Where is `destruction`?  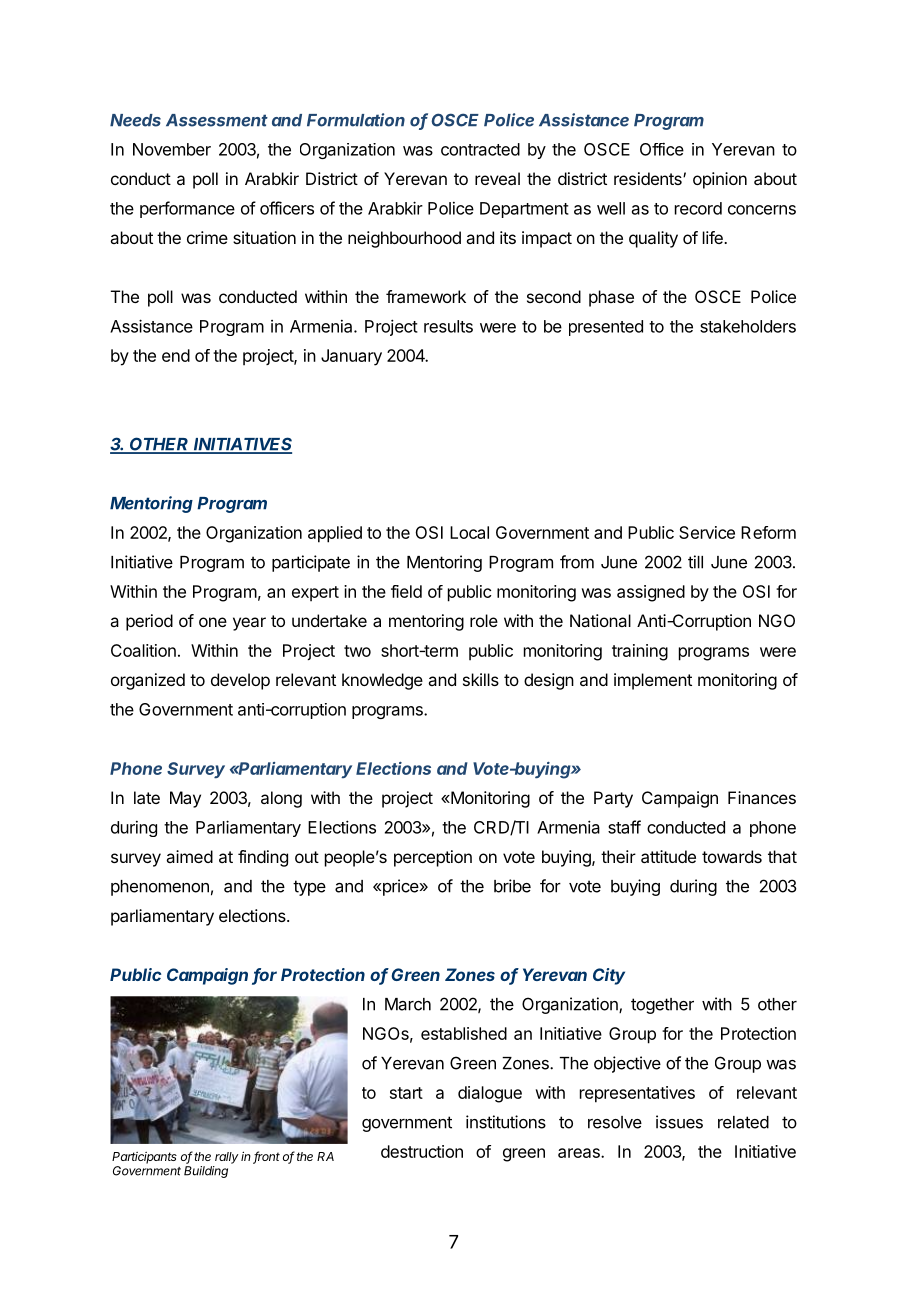 destruction is located at coordinates (422, 1151).
